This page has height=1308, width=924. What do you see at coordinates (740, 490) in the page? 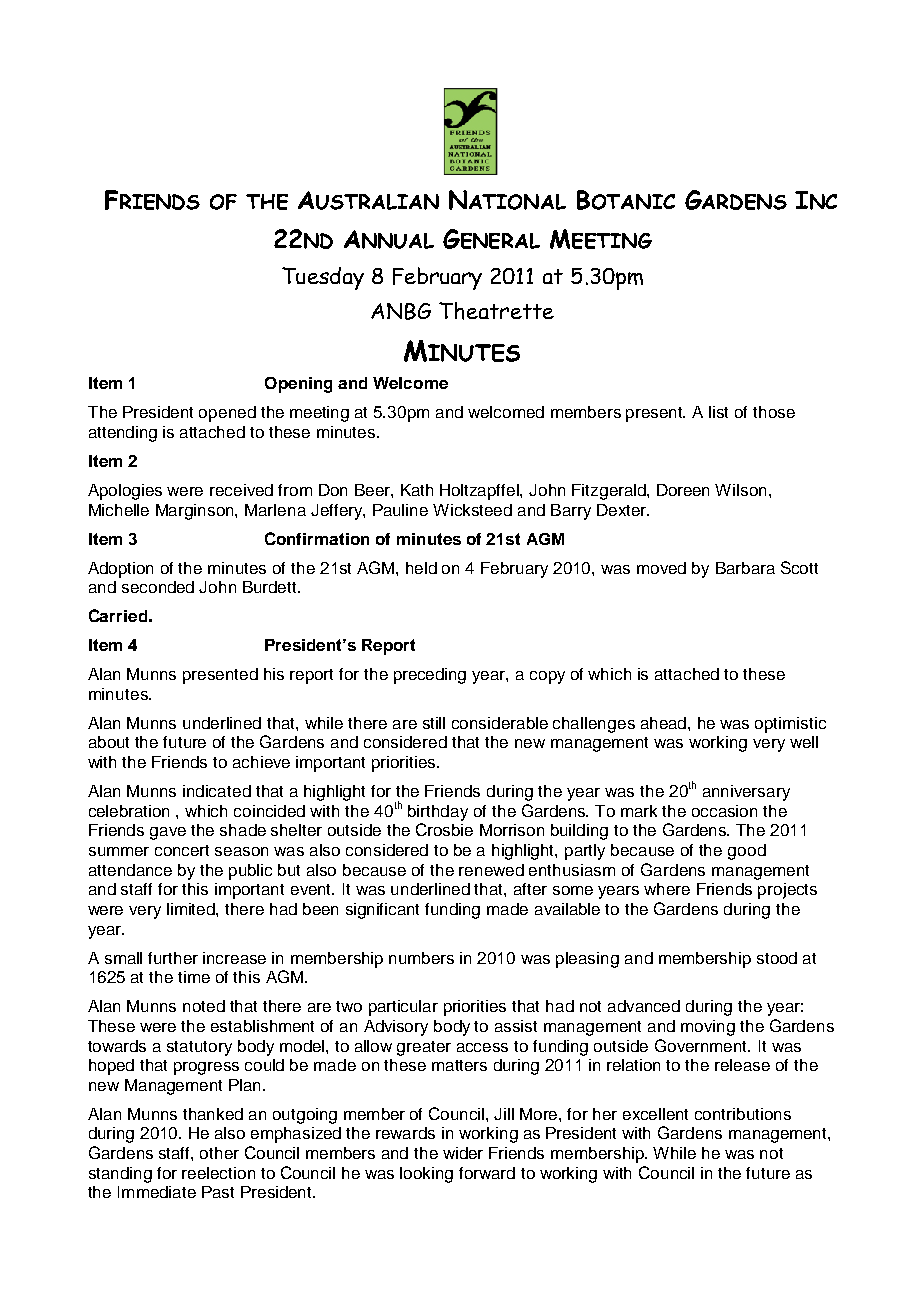
I see `Wilson` at bounding box center [740, 490].
